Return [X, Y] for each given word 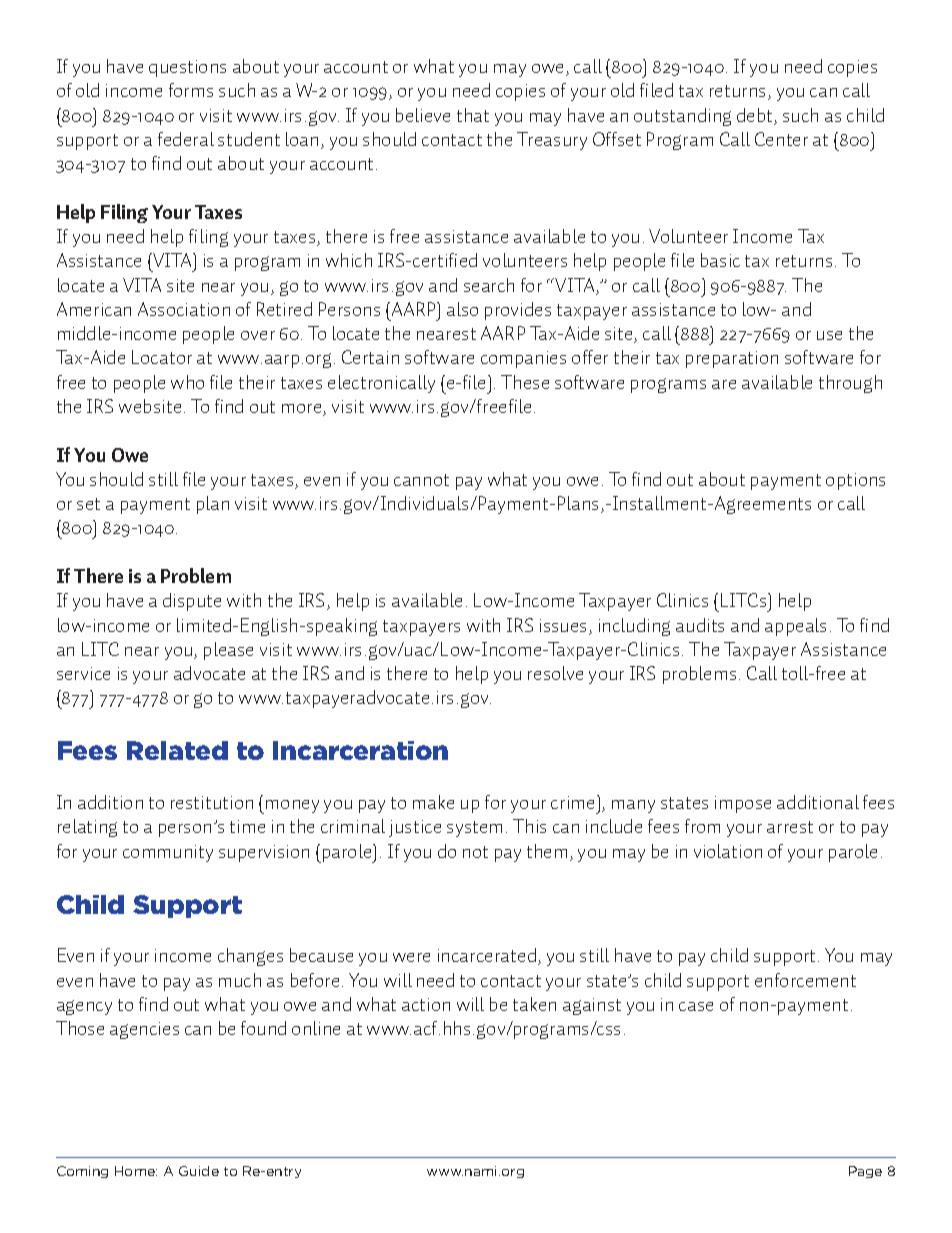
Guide [199, 1171]
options [855, 481]
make [433, 802]
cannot [421, 480]
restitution [212, 802]
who [187, 382]
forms [191, 90]
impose [743, 804]
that [473, 115]
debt [756, 116]
